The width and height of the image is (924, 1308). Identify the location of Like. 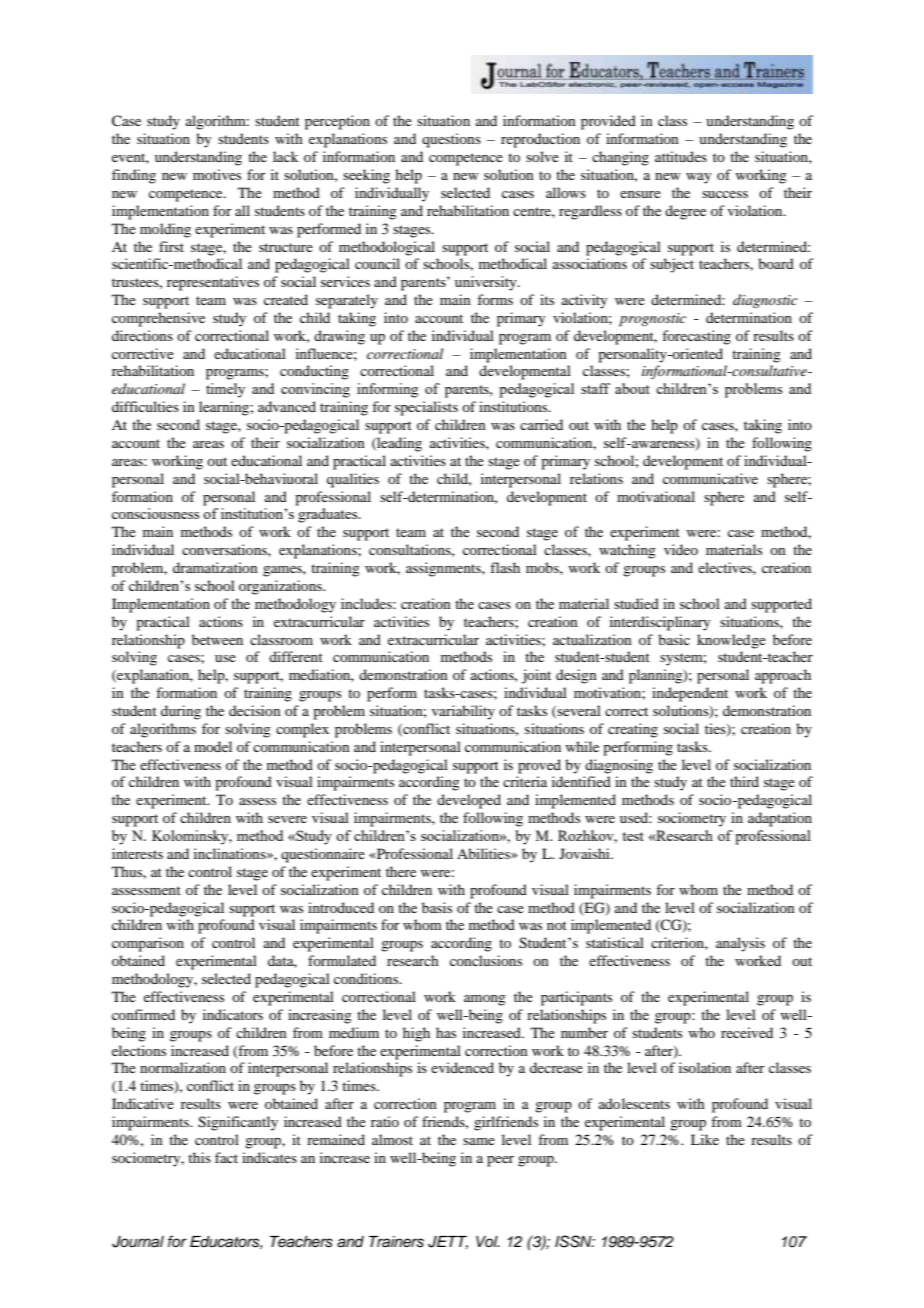
(705, 1139).
